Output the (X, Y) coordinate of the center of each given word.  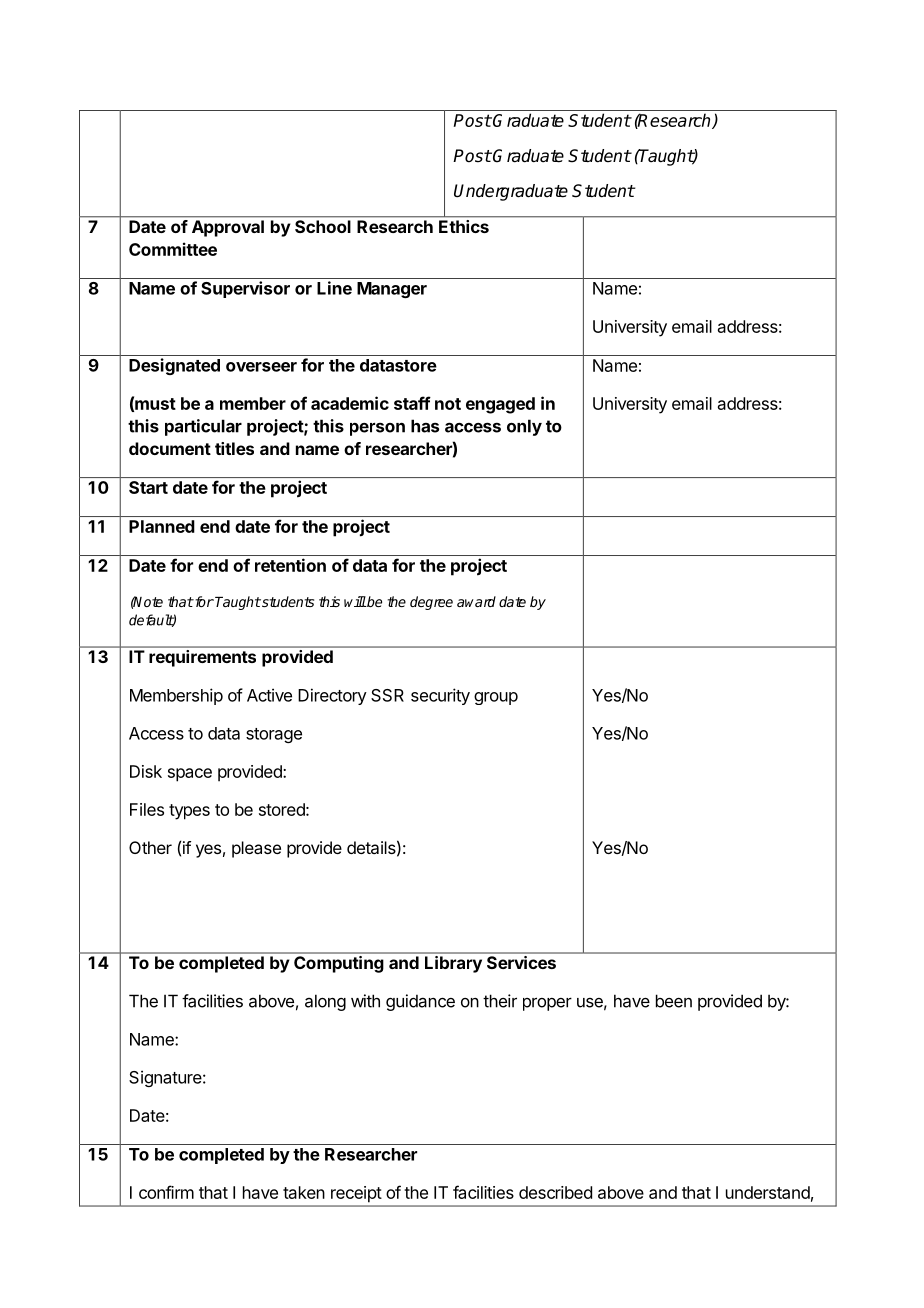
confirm (166, 1192)
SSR (387, 695)
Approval (228, 228)
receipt (356, 1194)
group (496, 698)
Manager (392, 290)
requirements (202, 658)
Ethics (464, 226)
